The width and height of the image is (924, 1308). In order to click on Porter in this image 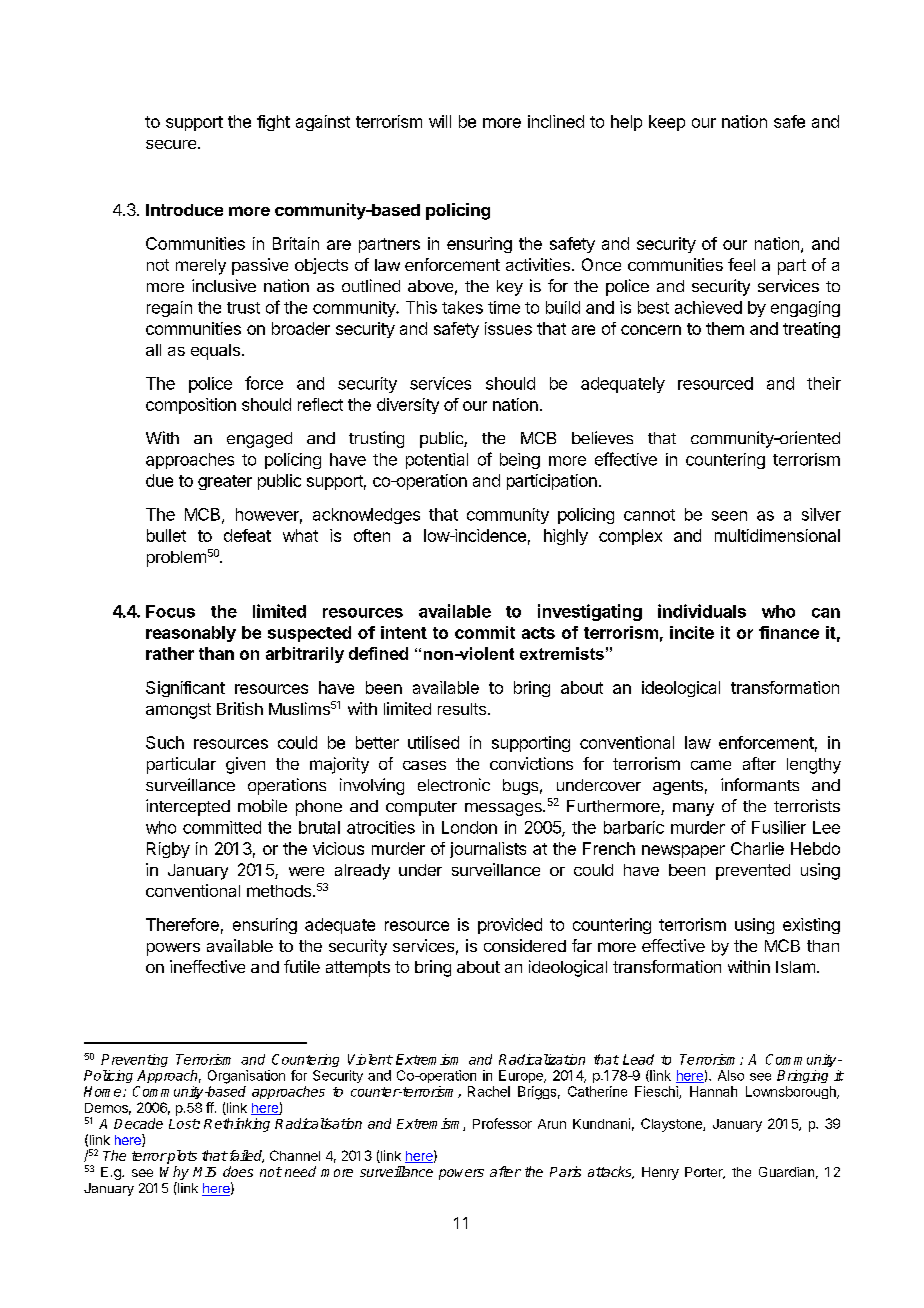, I will do `click(705, 1173)`.
